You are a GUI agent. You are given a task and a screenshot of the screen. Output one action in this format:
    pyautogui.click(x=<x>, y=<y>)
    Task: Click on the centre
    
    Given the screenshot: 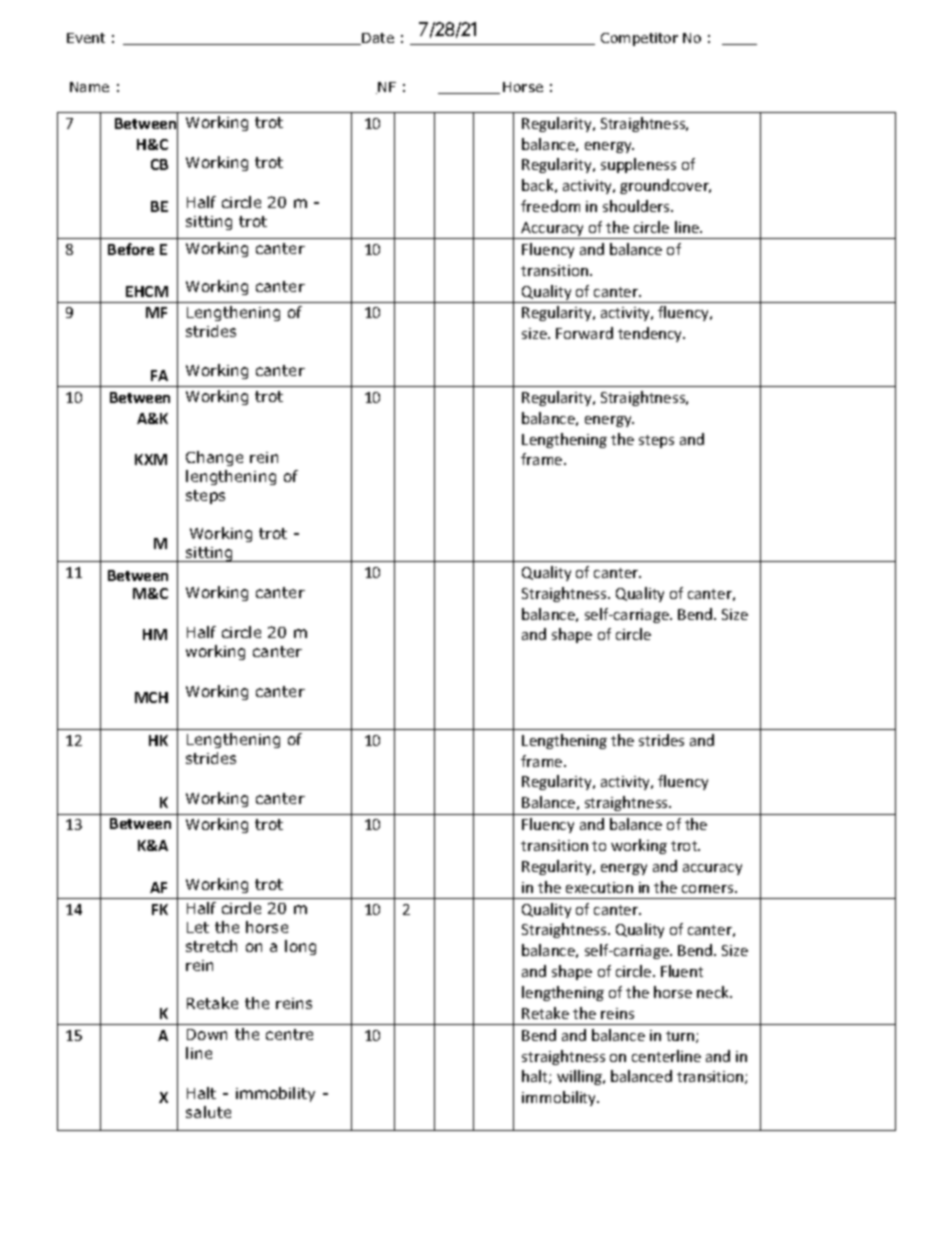 What is the action you would take?
    pyautogui.click(x=289, y=1034)
